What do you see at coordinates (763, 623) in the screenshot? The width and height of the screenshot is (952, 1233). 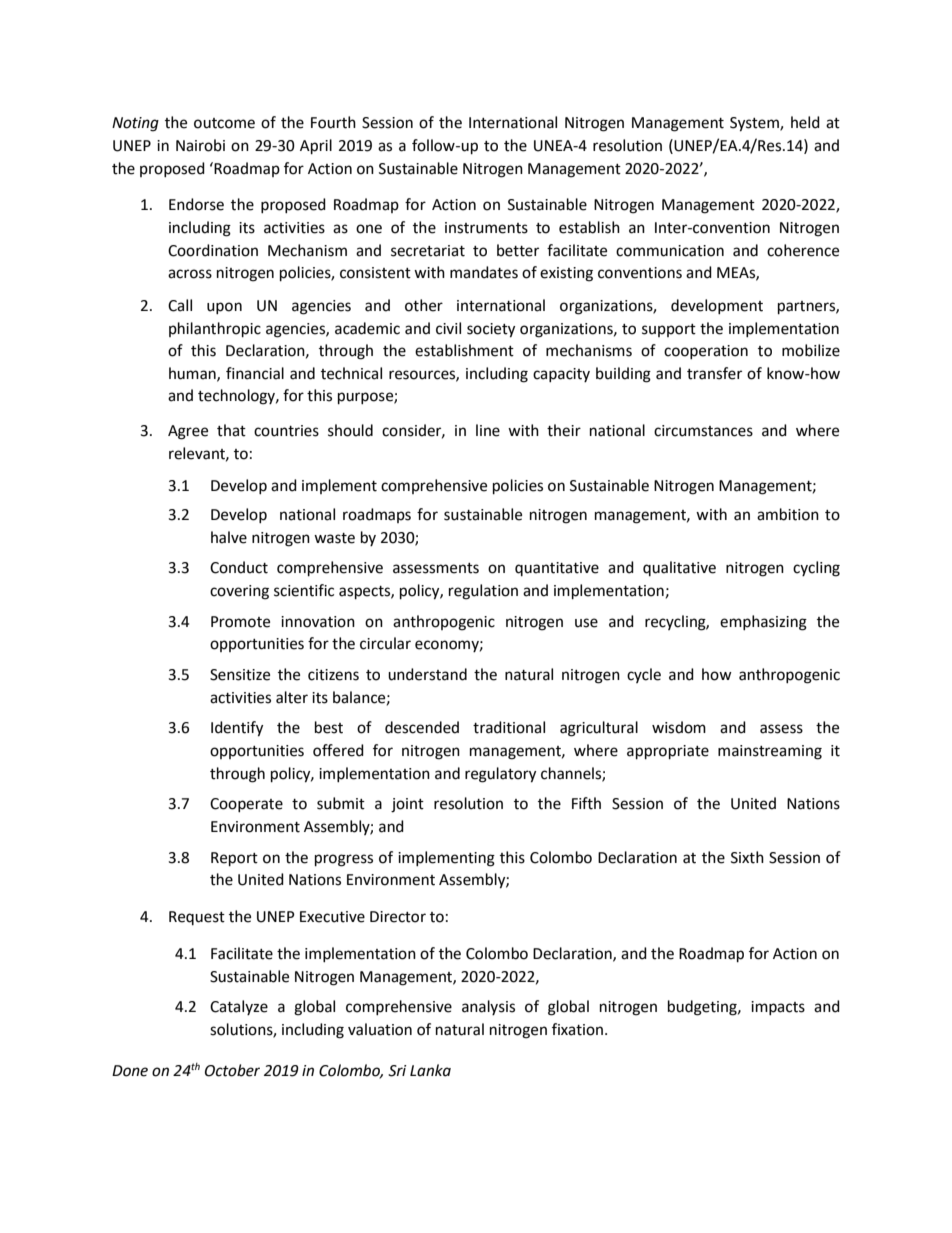 I see `emphasizing` at bounding box center [763, 623].
